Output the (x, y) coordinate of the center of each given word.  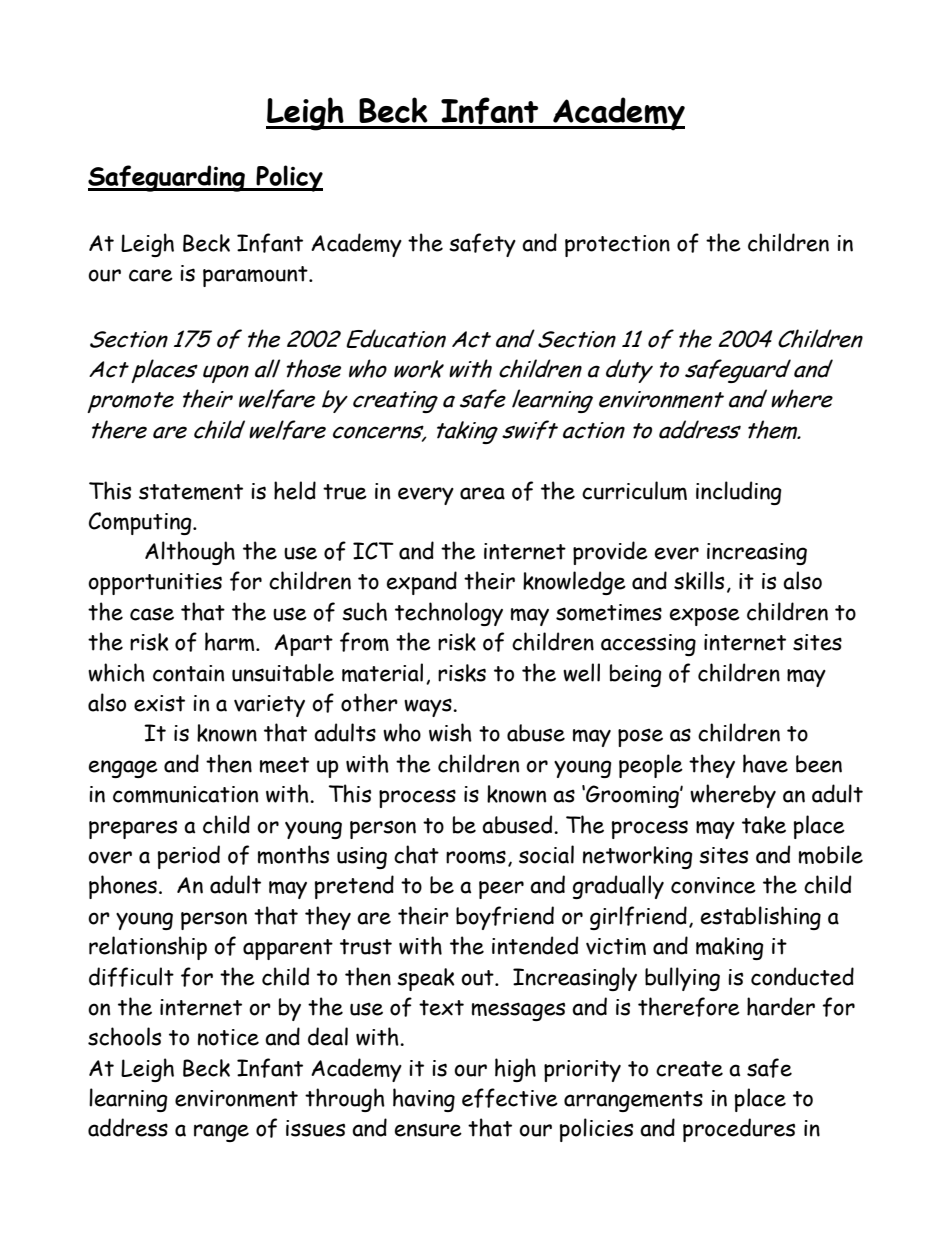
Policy (288, 178)
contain (188, 673)
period (189, 857)
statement (191, 492)
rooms (476, 857)
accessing (648, 645)
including (739, 493)
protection (617, 246)
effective (510, 1098)
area (482, 493)
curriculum (634, 490)
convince (713, 885)
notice (228, 1037)
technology (449, 614)
